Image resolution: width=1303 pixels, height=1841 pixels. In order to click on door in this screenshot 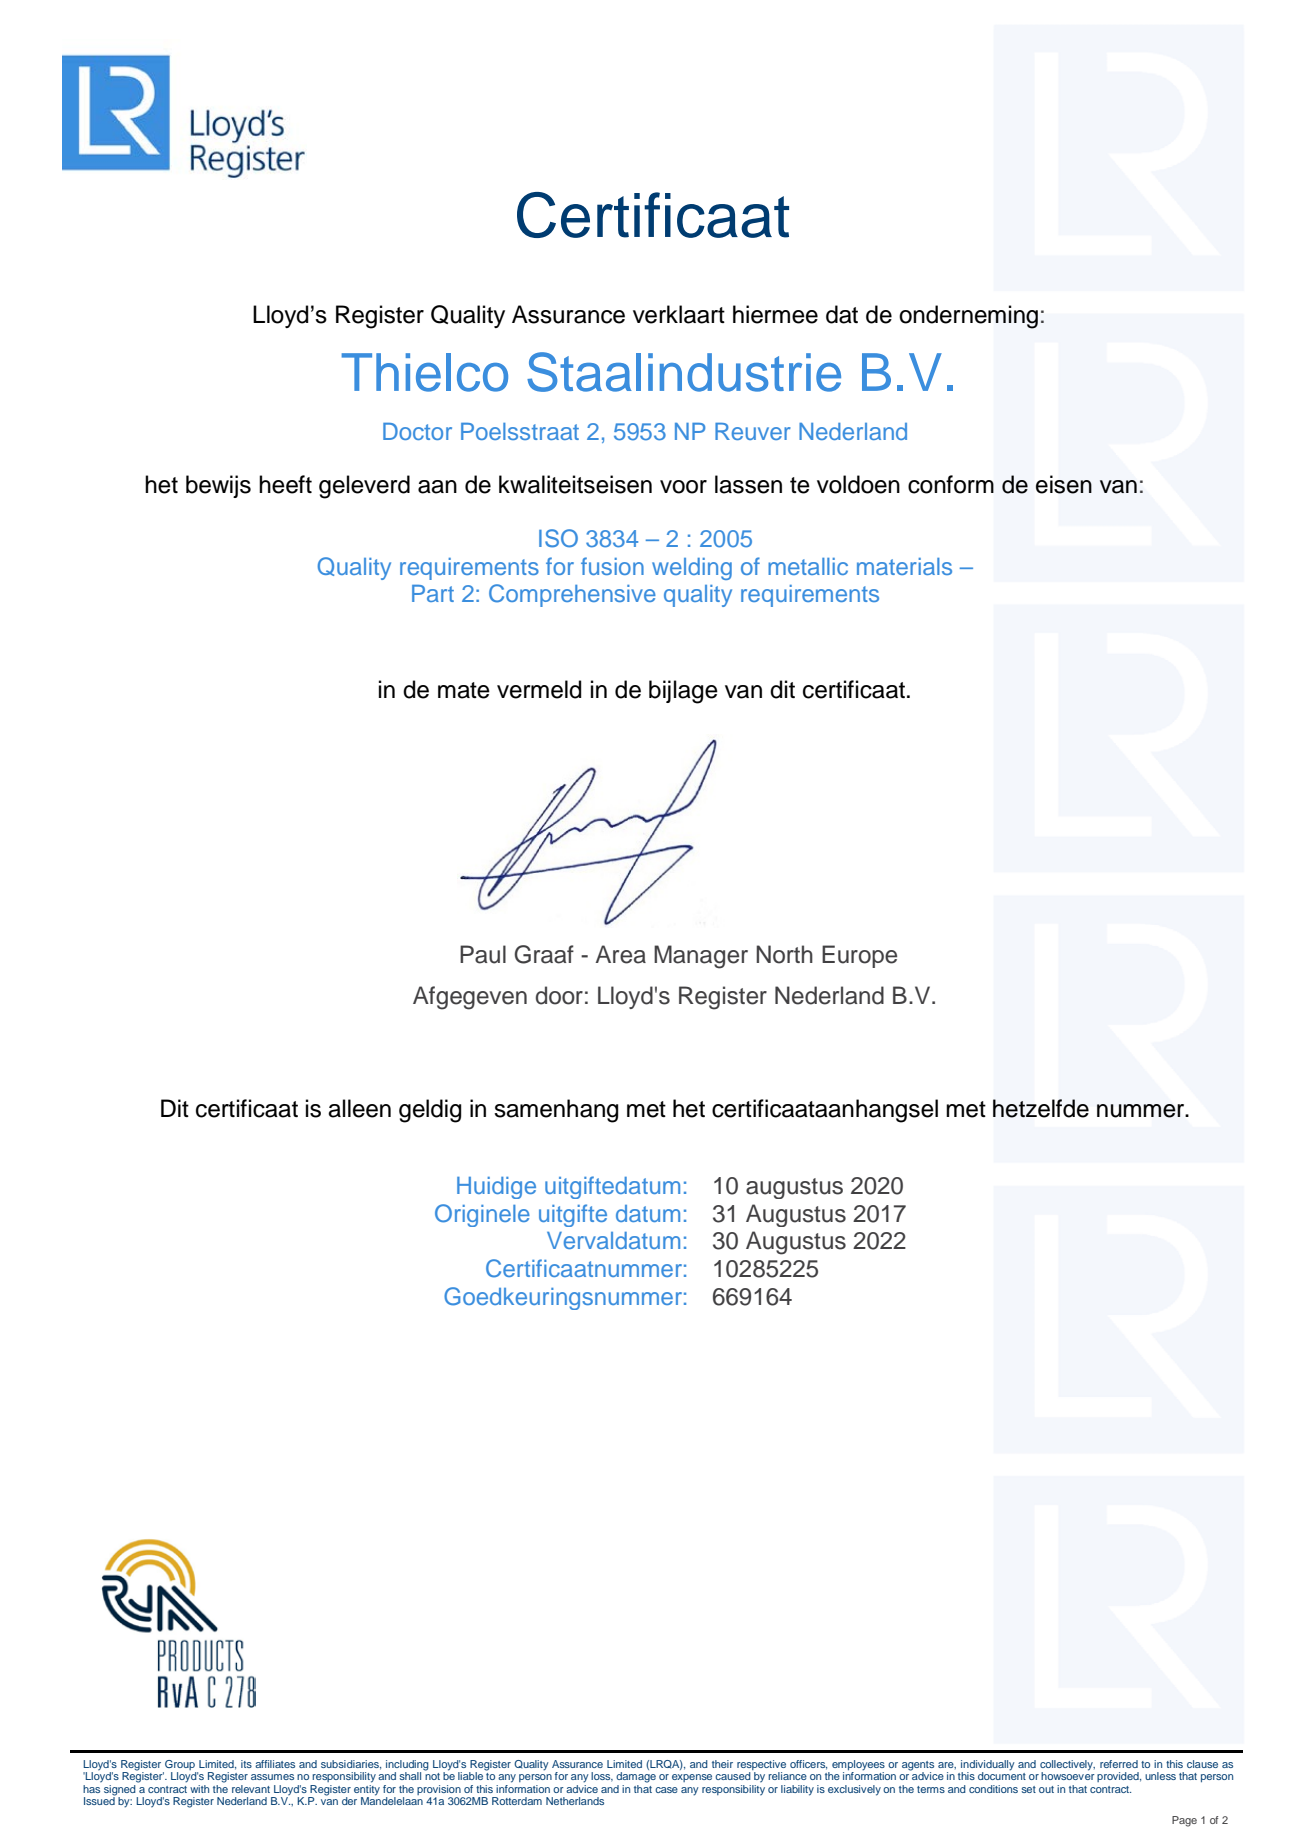, I will do `click(559, 995)`.
